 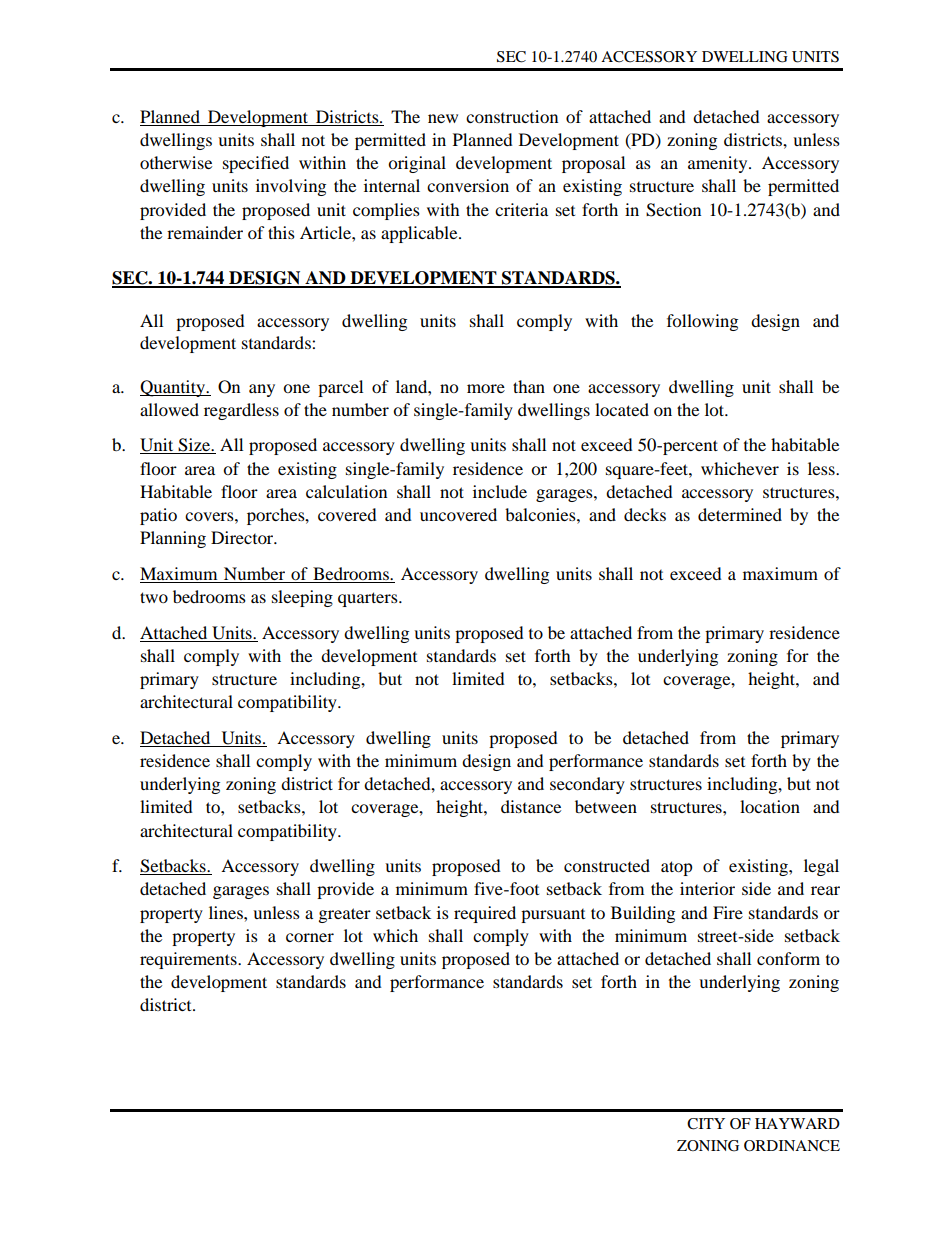 I want to click on determined, so click(x=740, y=514).
